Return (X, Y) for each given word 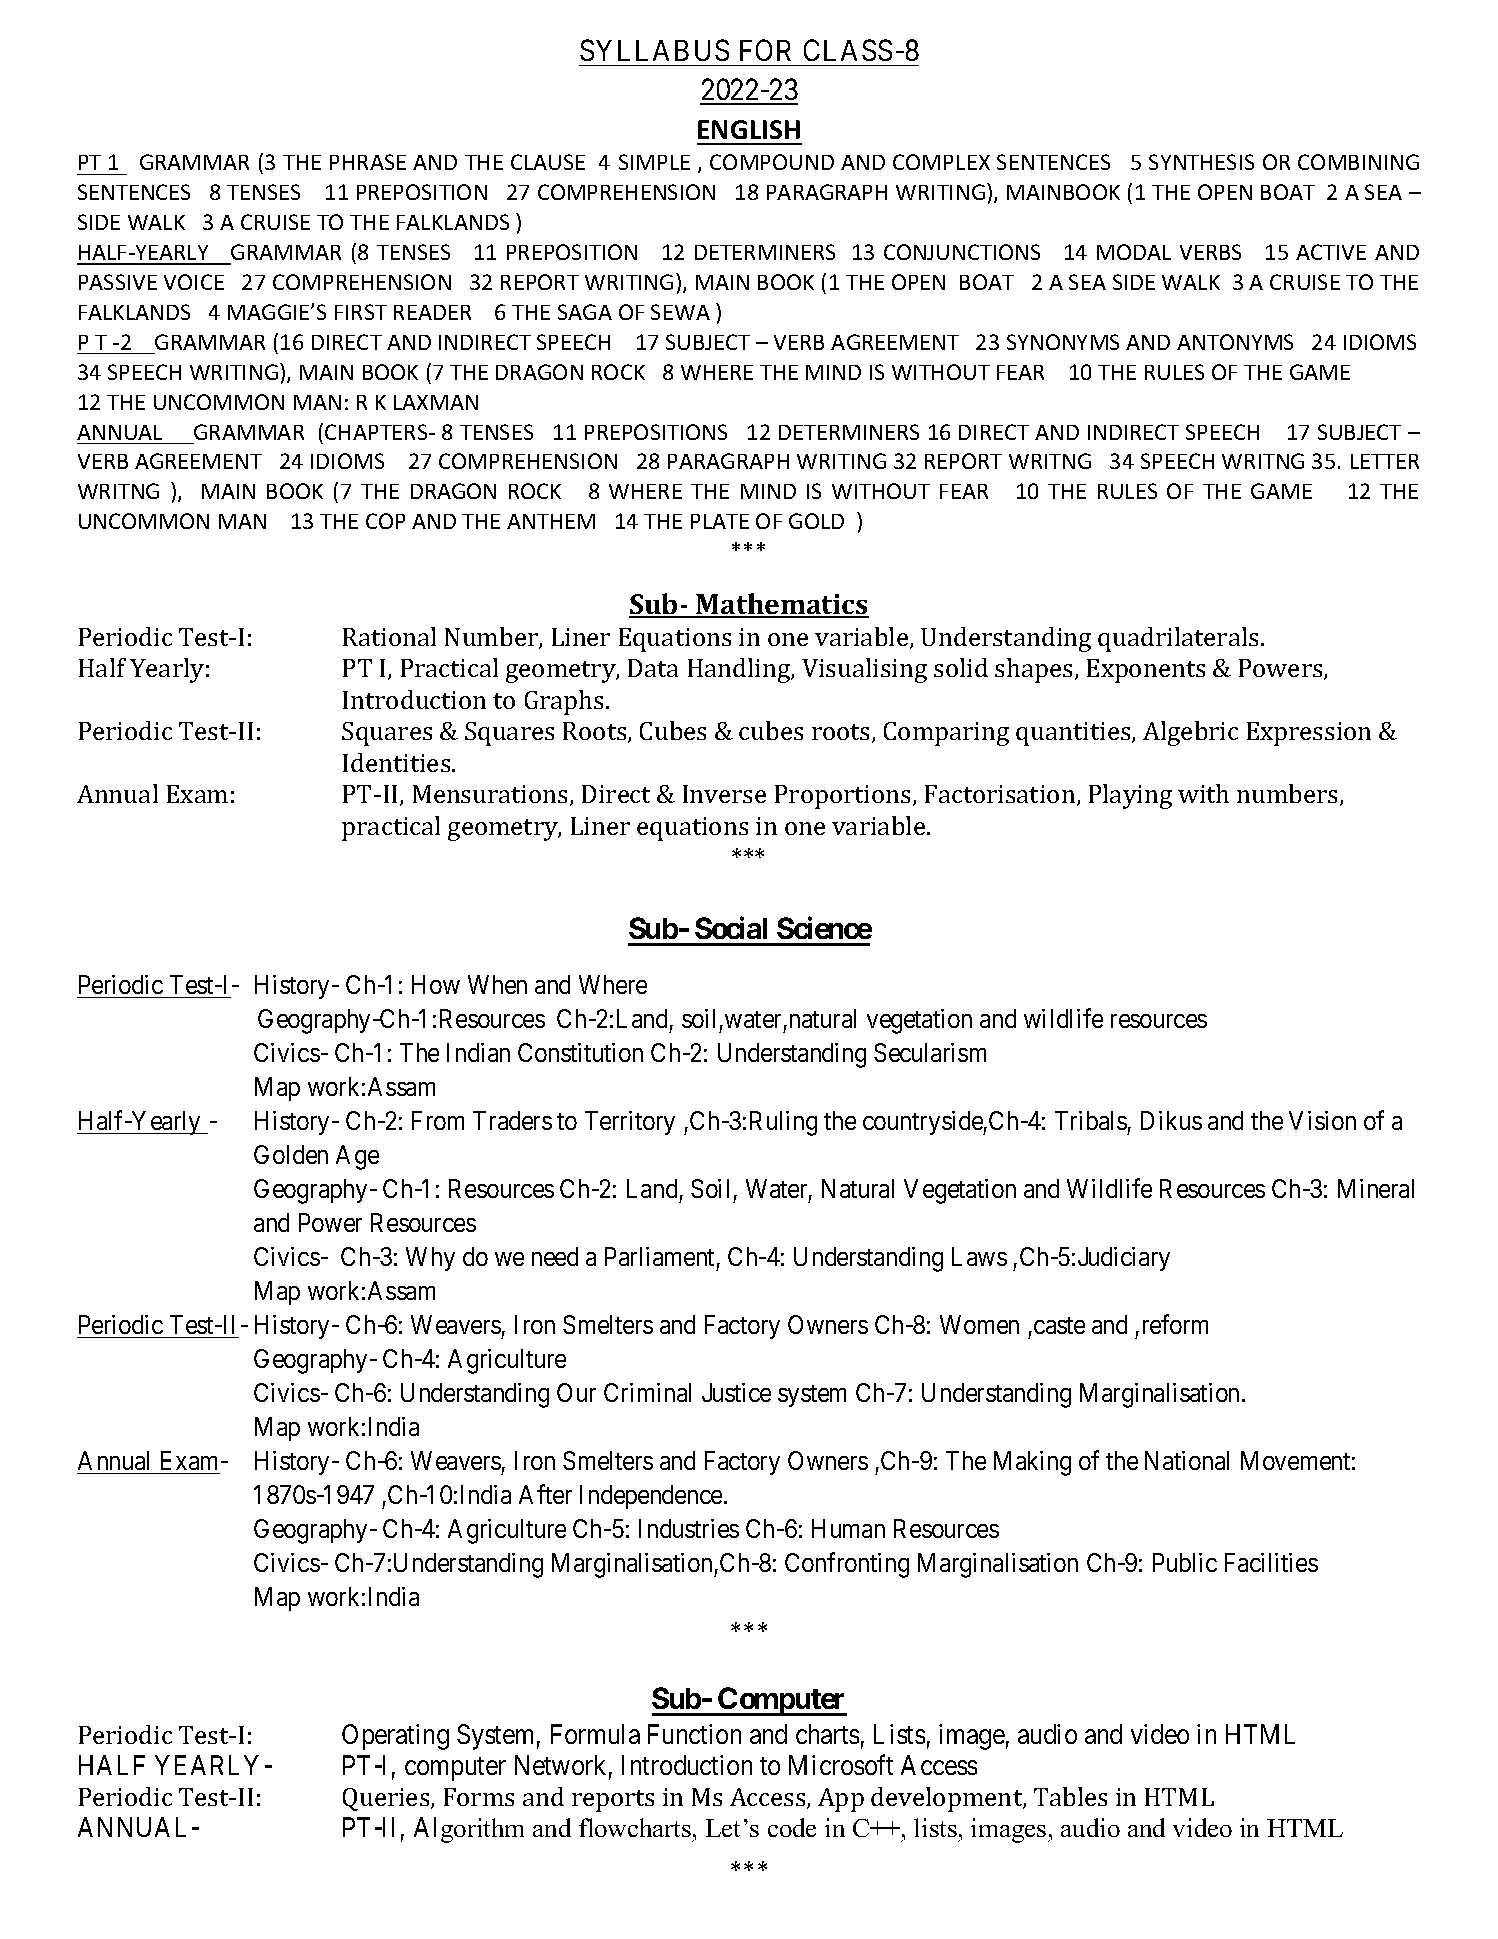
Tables (1070, 1796)
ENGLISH (749, 129)
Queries (387, 1799)
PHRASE (368, 162)
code (792, 1827)
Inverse (724, 794)
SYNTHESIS (1201, 162)
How (436, 984)
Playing (1130, 796)
